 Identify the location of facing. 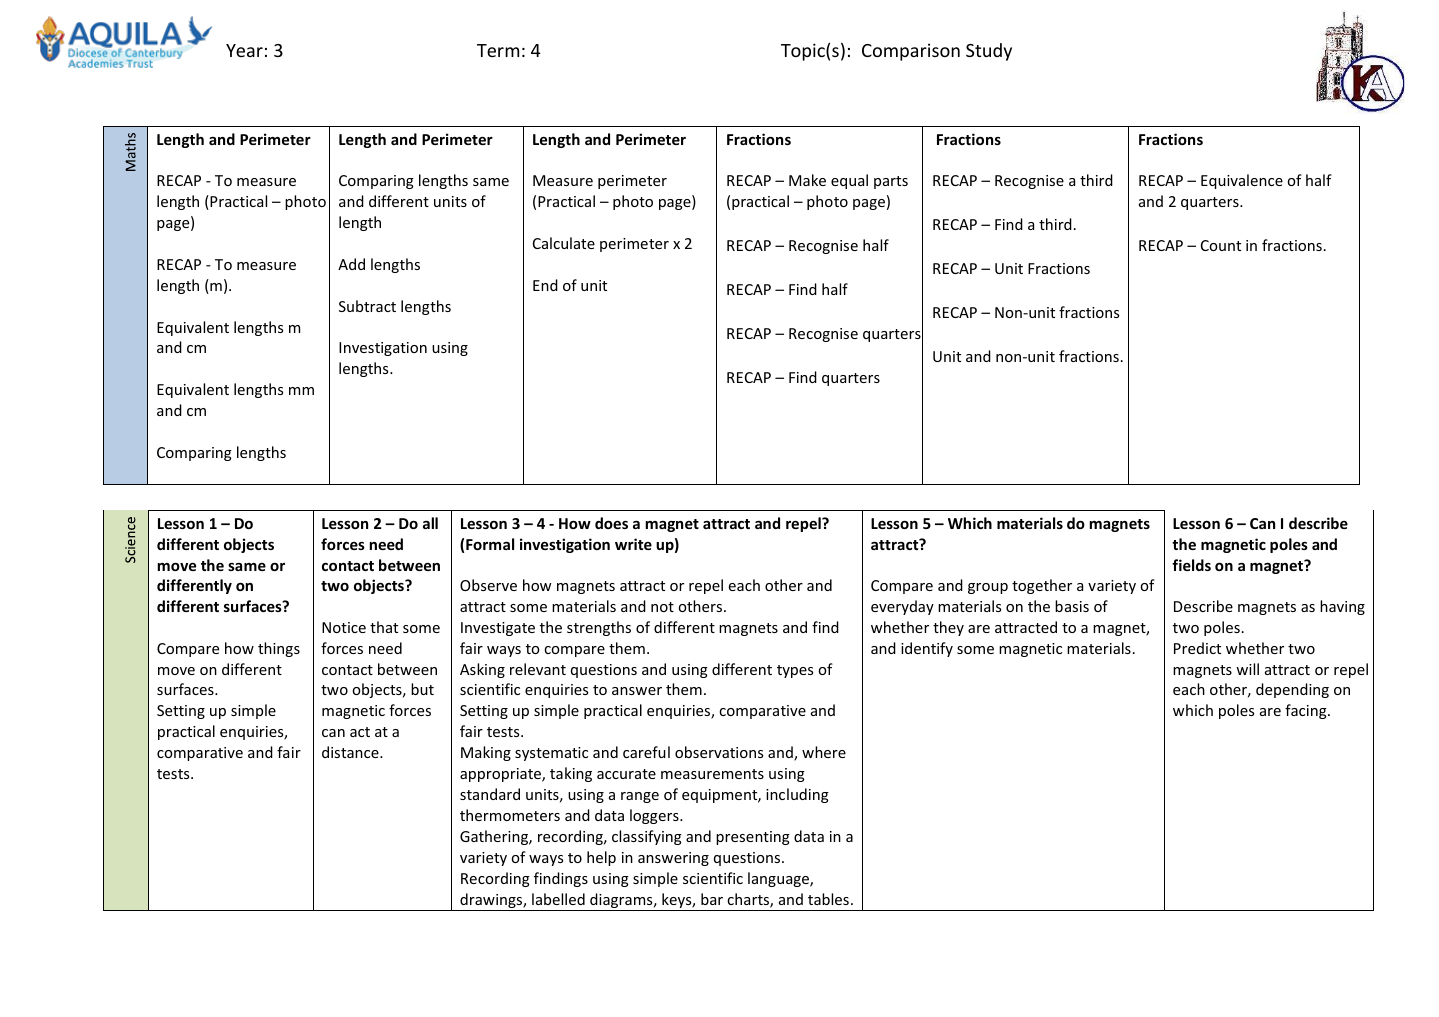
(1307, 711).
